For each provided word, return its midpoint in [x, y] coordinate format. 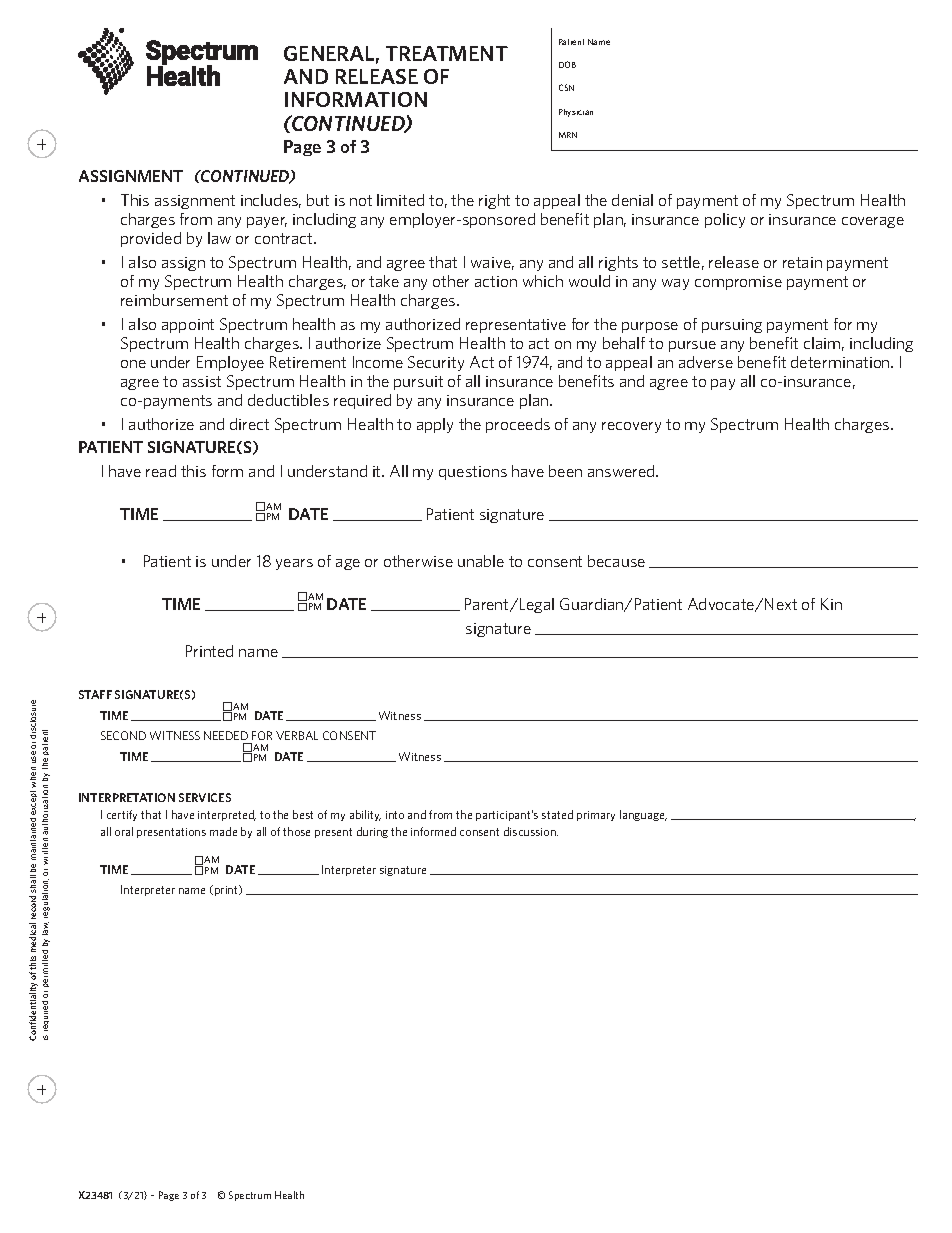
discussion [531, 831]
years [294, 564]
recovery [631, 427]
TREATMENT [447, 53]
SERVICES [205, 797]
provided [151, 239]
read [161, 471]
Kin [831, 604]
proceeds [518, 425]
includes [271, 201]
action [496, 281]
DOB [567, 64]
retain [802, 262]
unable [481, 561]
